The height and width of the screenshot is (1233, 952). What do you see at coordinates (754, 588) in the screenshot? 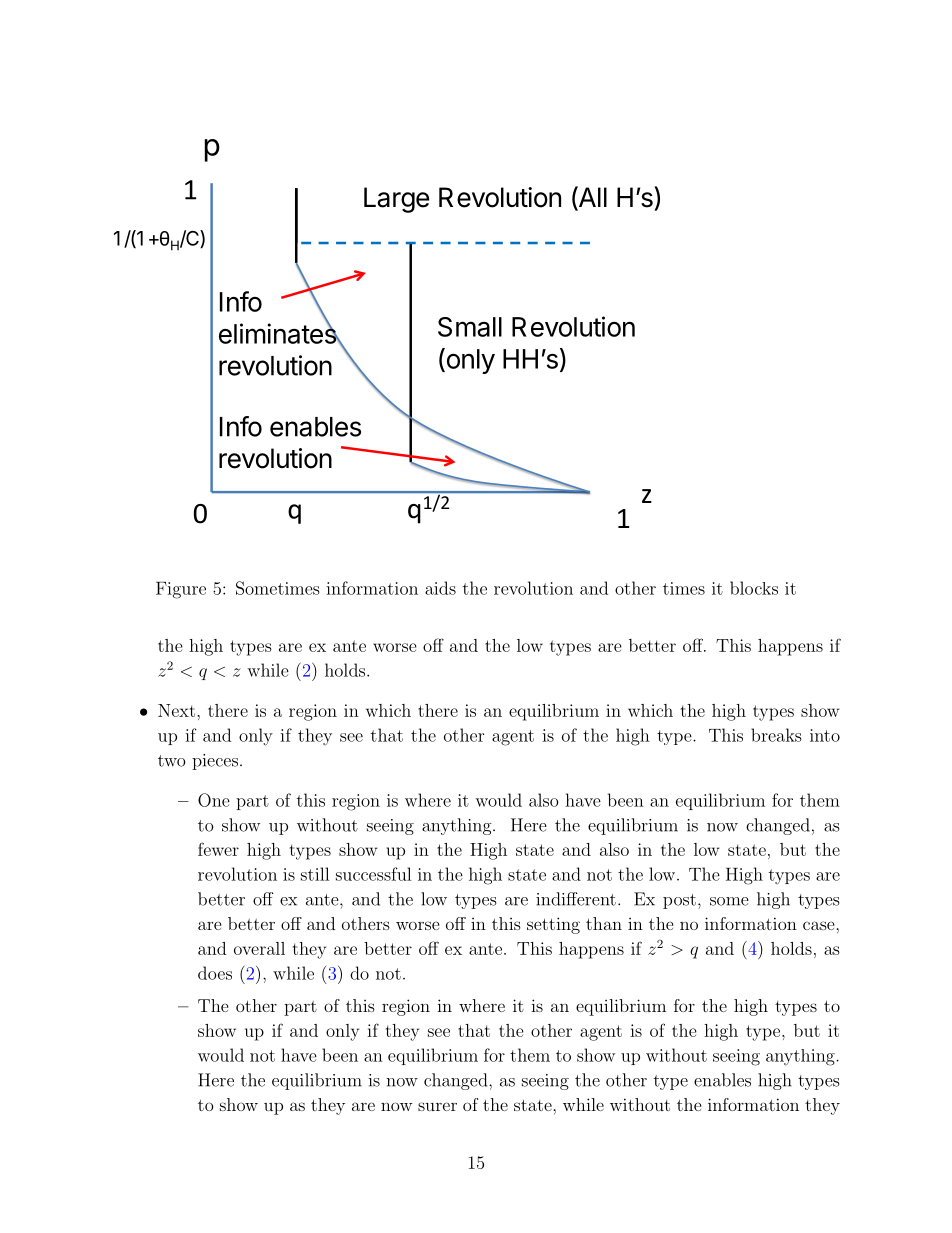
I see `blocks` at bounding box center [754, 588].
